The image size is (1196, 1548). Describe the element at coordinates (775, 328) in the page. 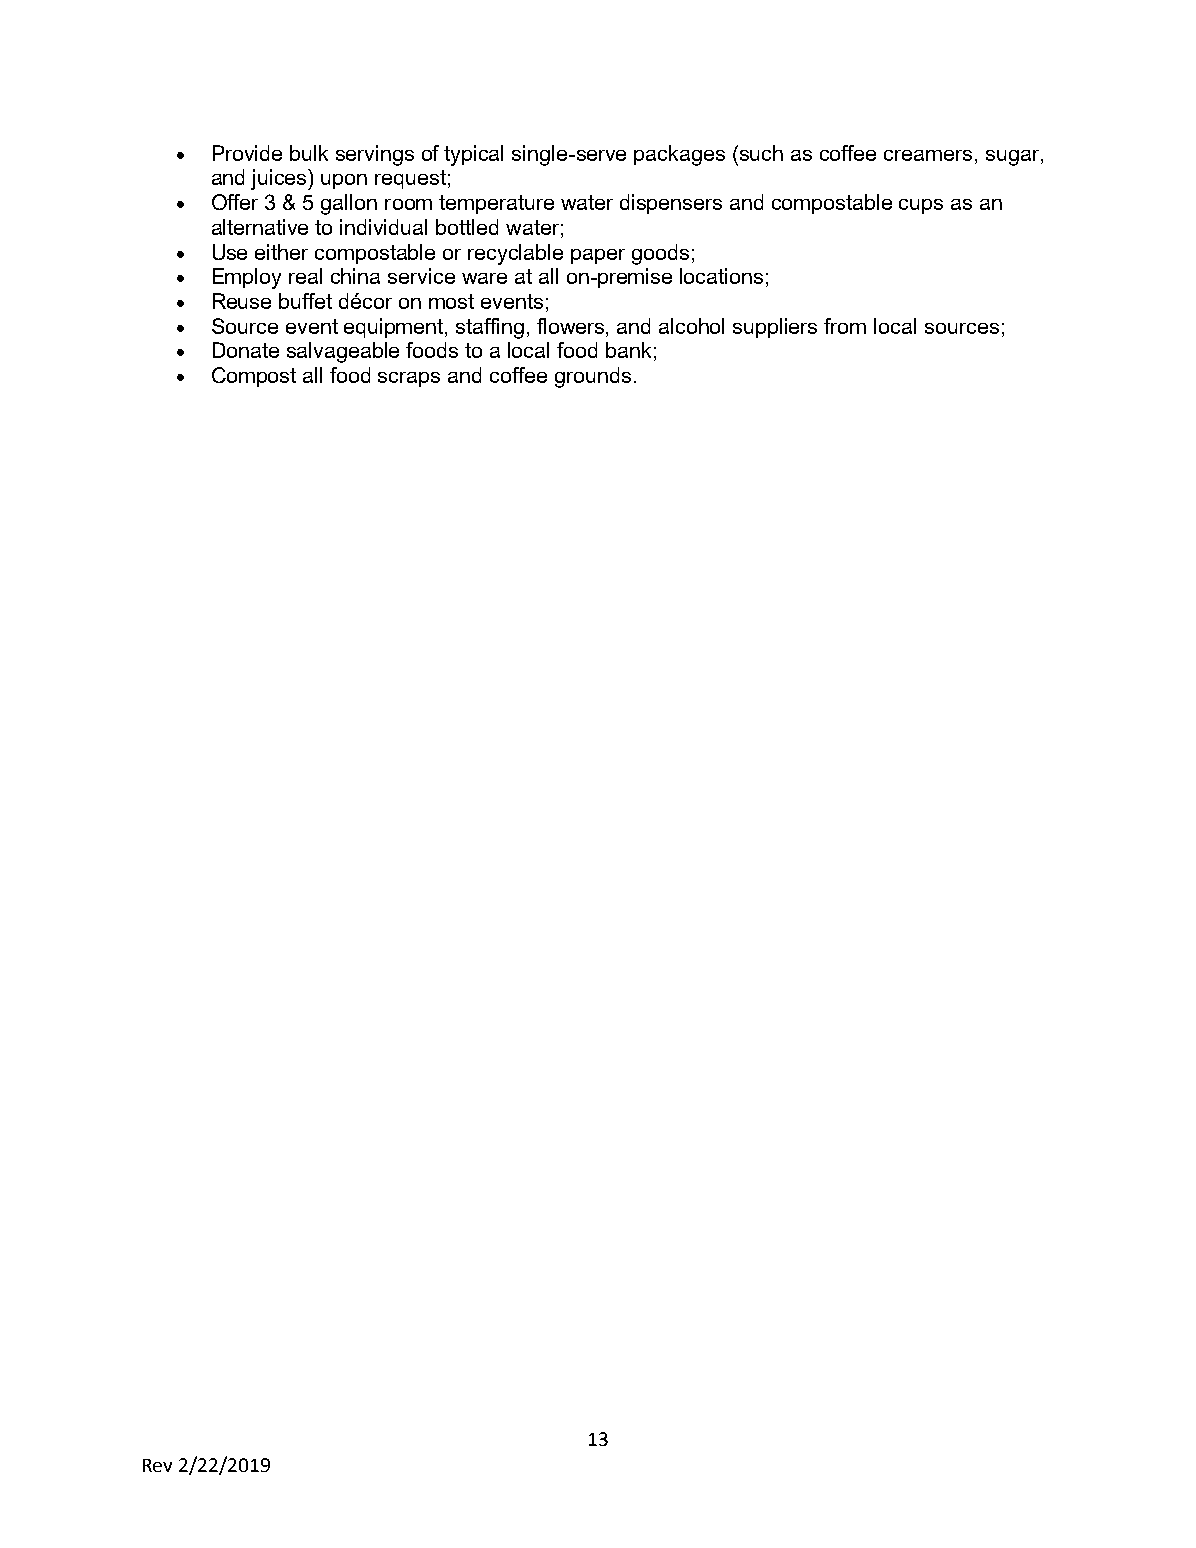

I see `suppliers` at that location.
